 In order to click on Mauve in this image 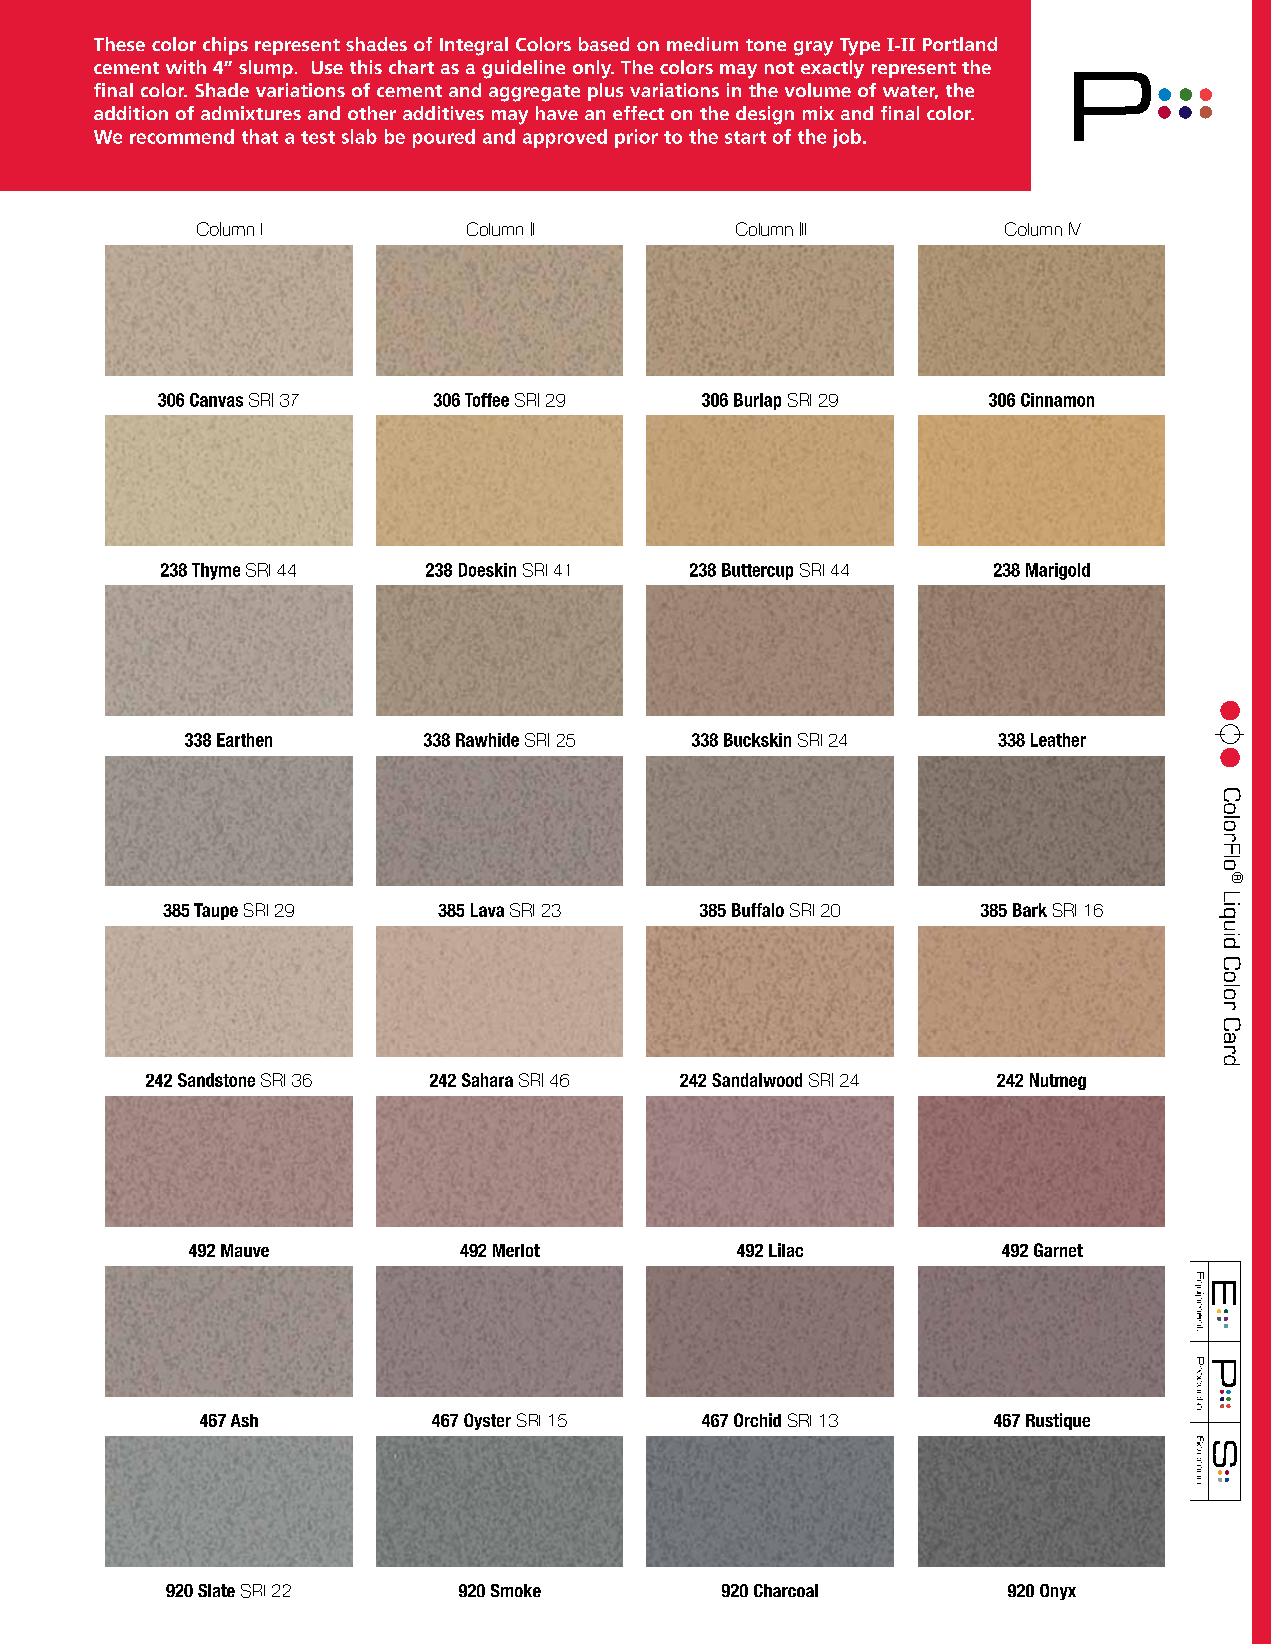, I will do `click(245, 1250)`.
